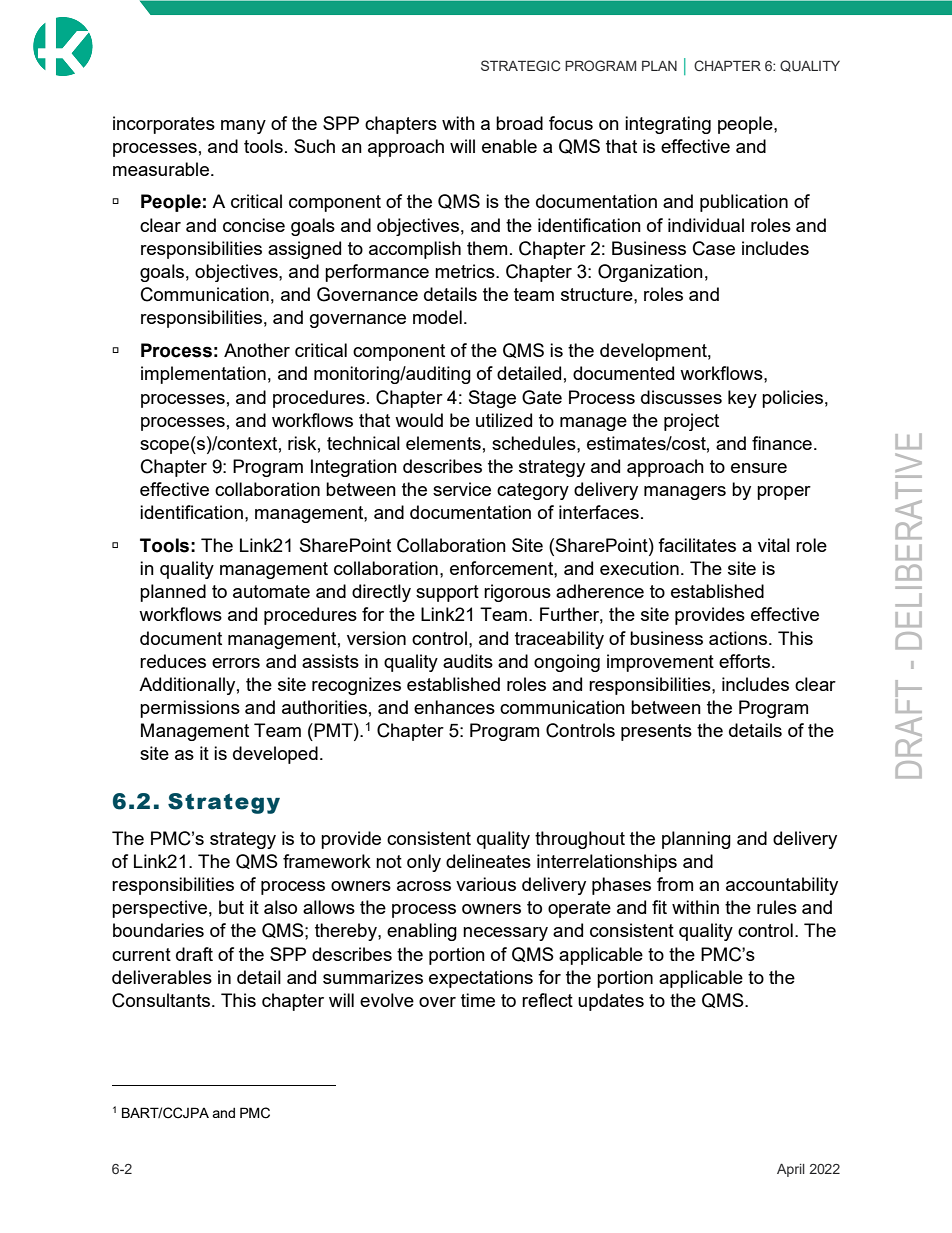 Image resolution: width=952 pixels, height=1233 pixels. I want to click on broad, so click(519, 123).
